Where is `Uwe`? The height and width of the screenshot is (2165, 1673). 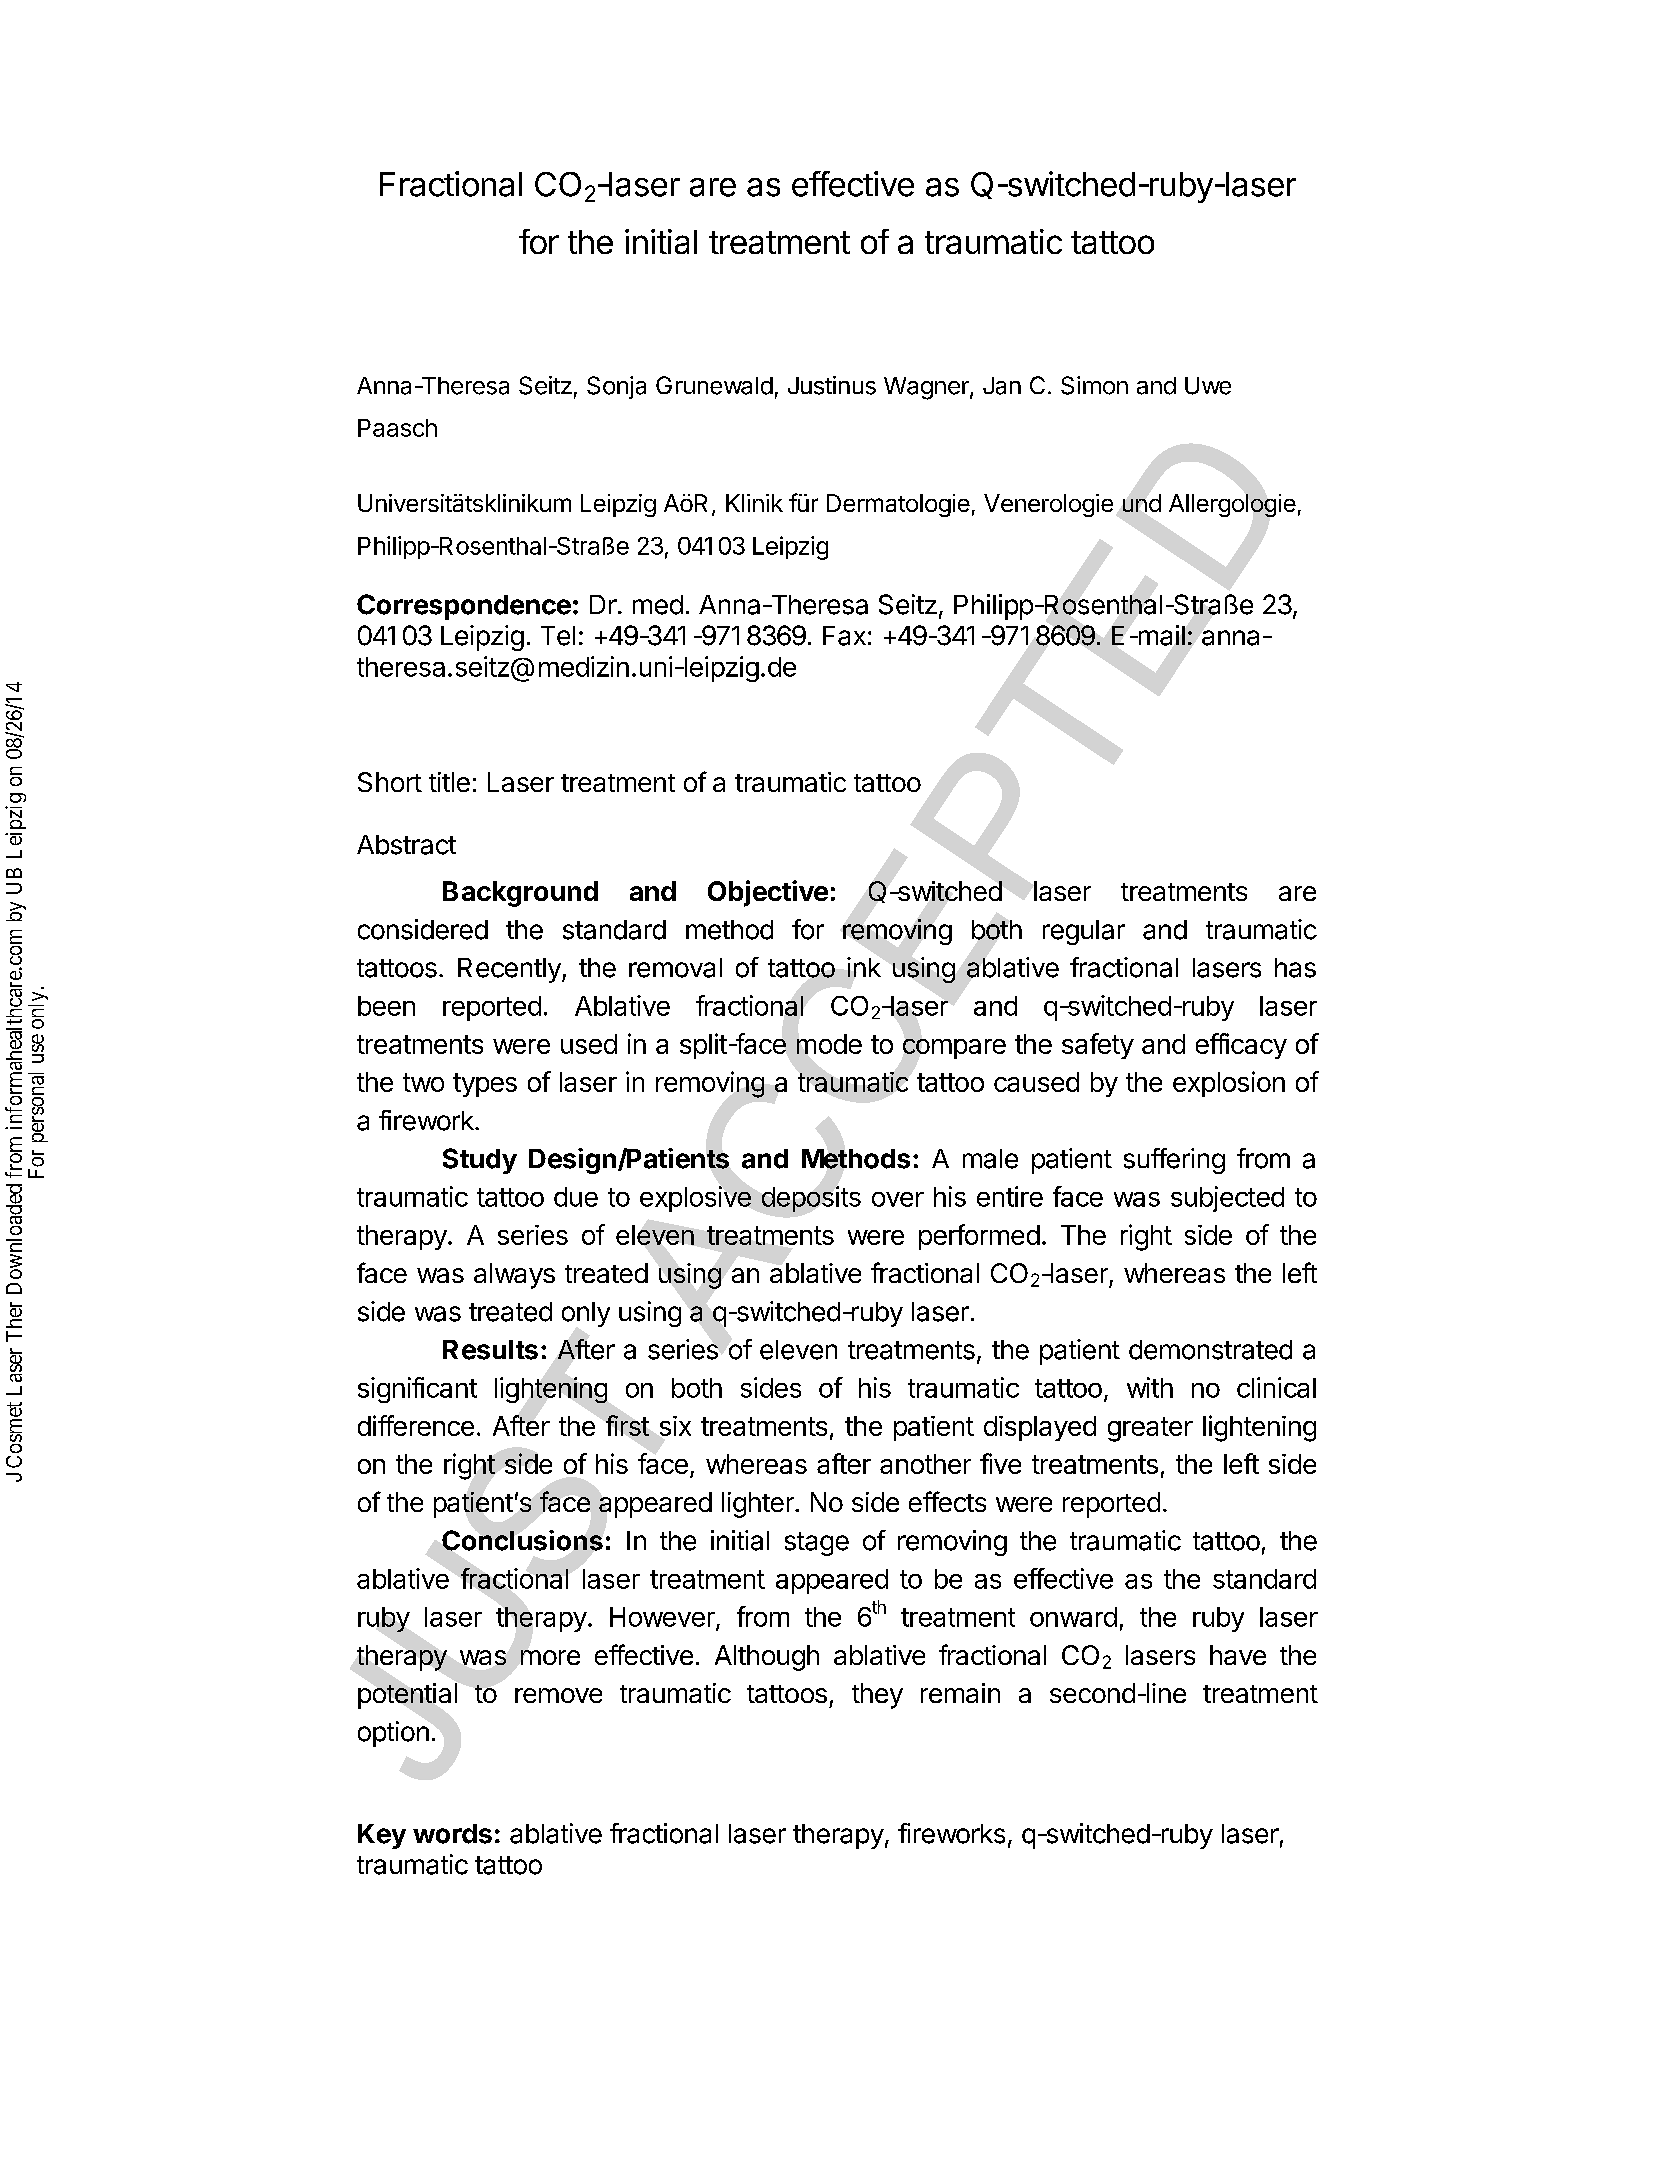
Uwe is located at coordinates (1208, 386).
